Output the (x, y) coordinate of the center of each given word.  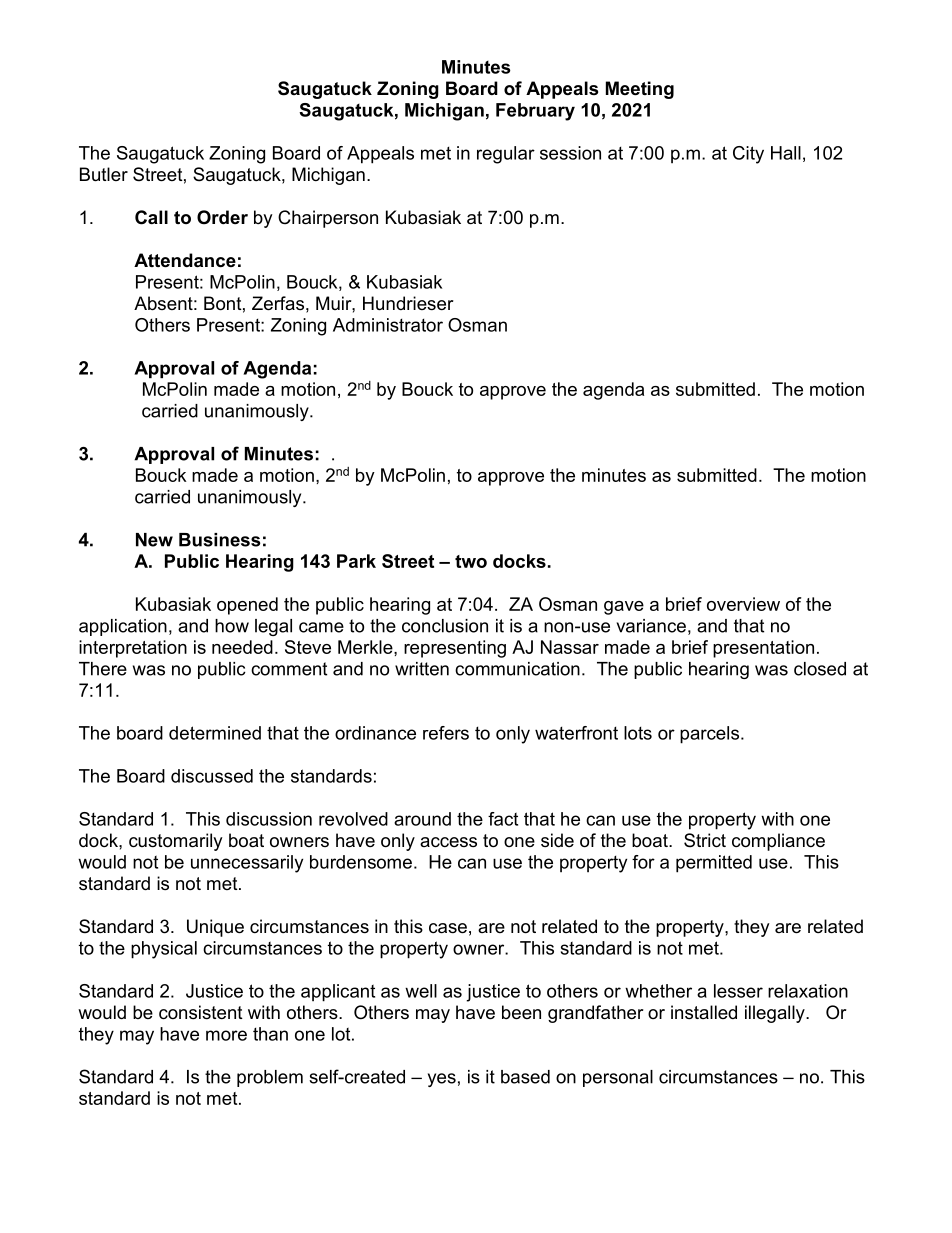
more (226, 1035)
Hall (786, 153)
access (448, 842)
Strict (705, 840)
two (471, 561)
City (748, 155)
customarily (176, 842)
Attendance (185, 260)
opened (247, 606)
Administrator (388, 325)
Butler (104, 174)
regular (506, 155)
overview (743, 604)
